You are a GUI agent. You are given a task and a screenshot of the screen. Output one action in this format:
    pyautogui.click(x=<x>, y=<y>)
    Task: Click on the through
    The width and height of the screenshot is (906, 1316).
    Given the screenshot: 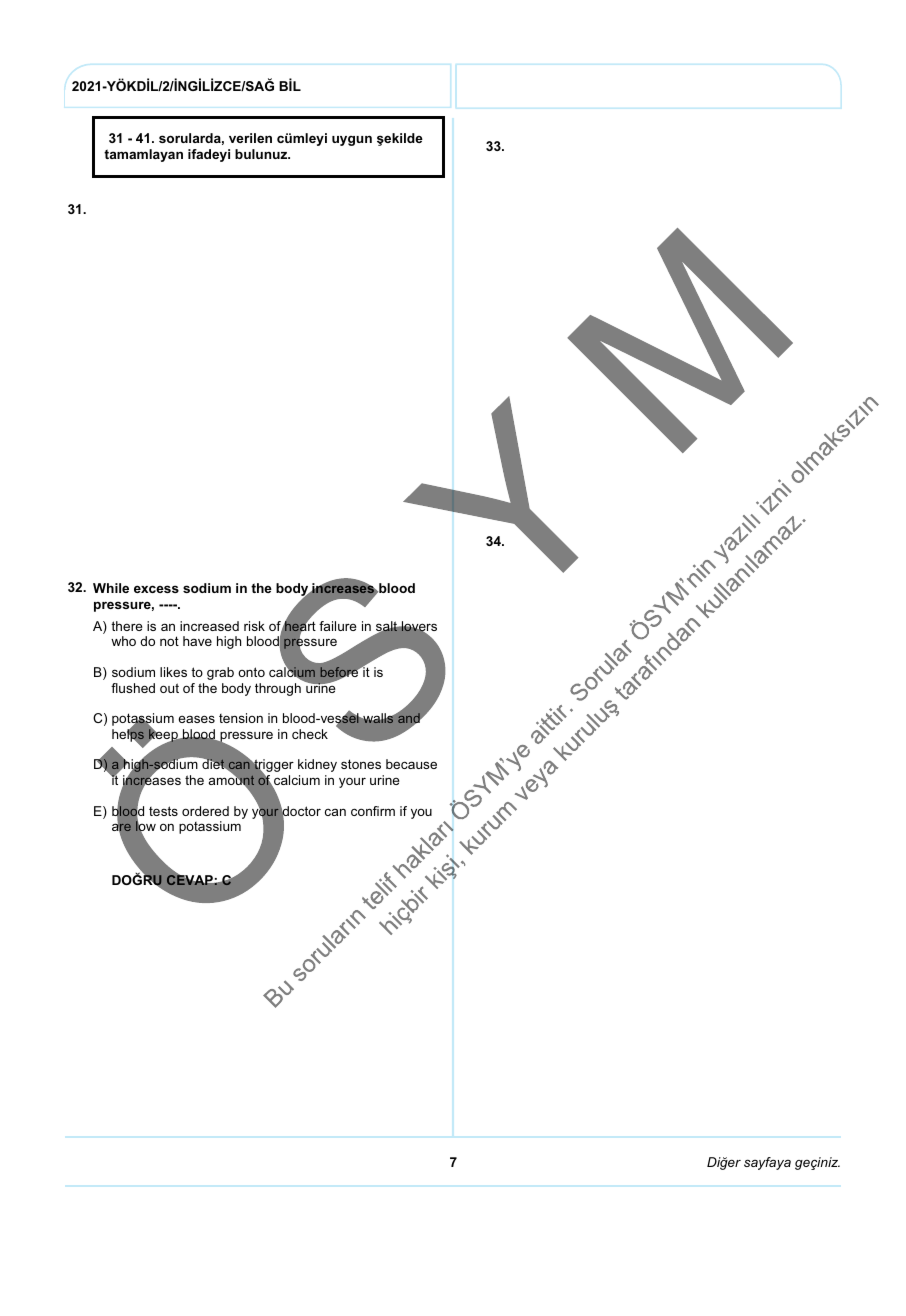 What is the action you would take?
    pyautogui.click(x=278, y=689)
